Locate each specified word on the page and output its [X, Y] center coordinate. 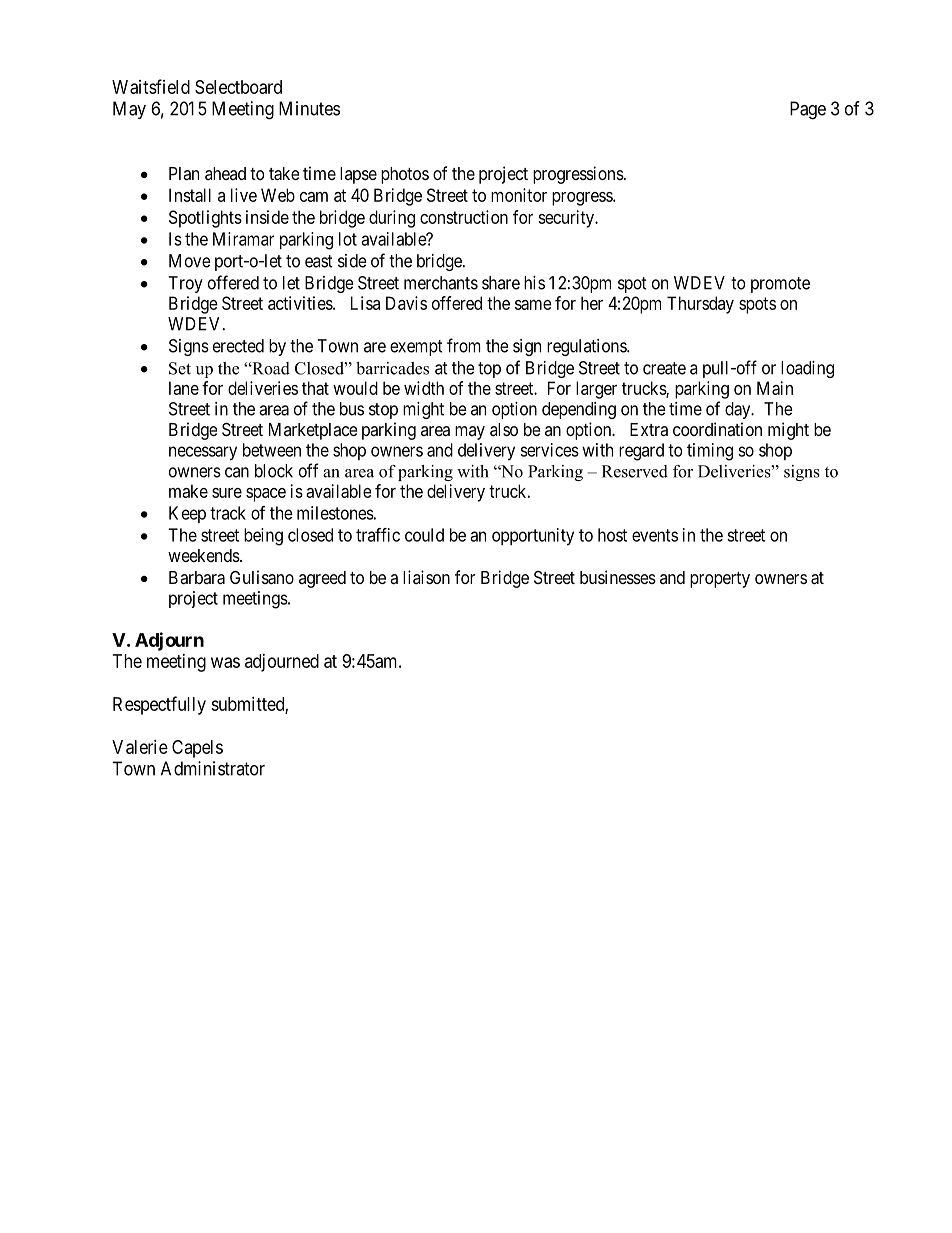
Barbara [197, 578]
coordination [717, 429]
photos [405, 175]
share [501, 283]
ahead [225, 173]
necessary [203, 453]
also [504, 429]
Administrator [213, 768]
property [720, 580]
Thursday [700, 305]
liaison [426, 577]
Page [808, 110]
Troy [186, 284]
